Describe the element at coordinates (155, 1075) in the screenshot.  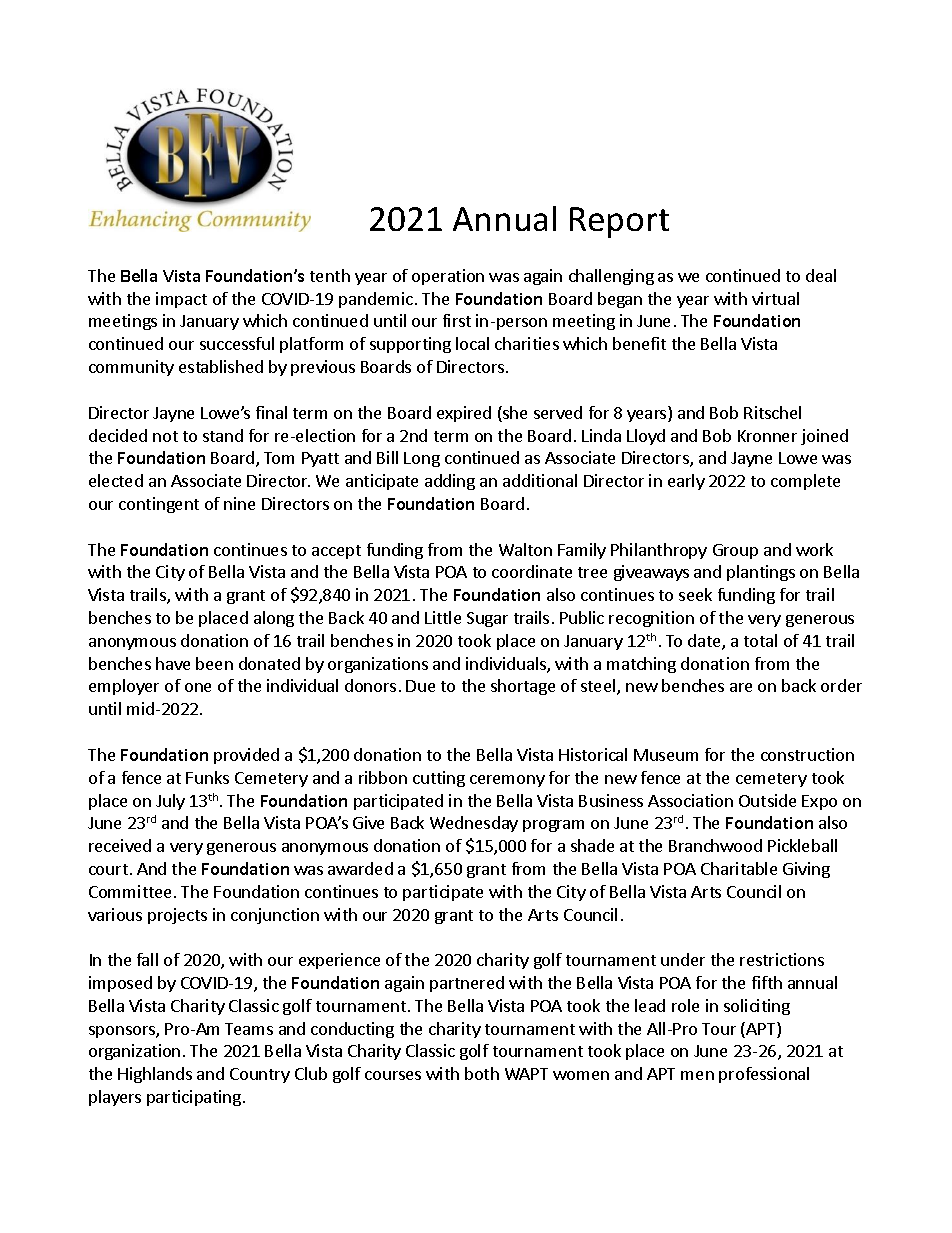
I see `Highlands` at that location.
